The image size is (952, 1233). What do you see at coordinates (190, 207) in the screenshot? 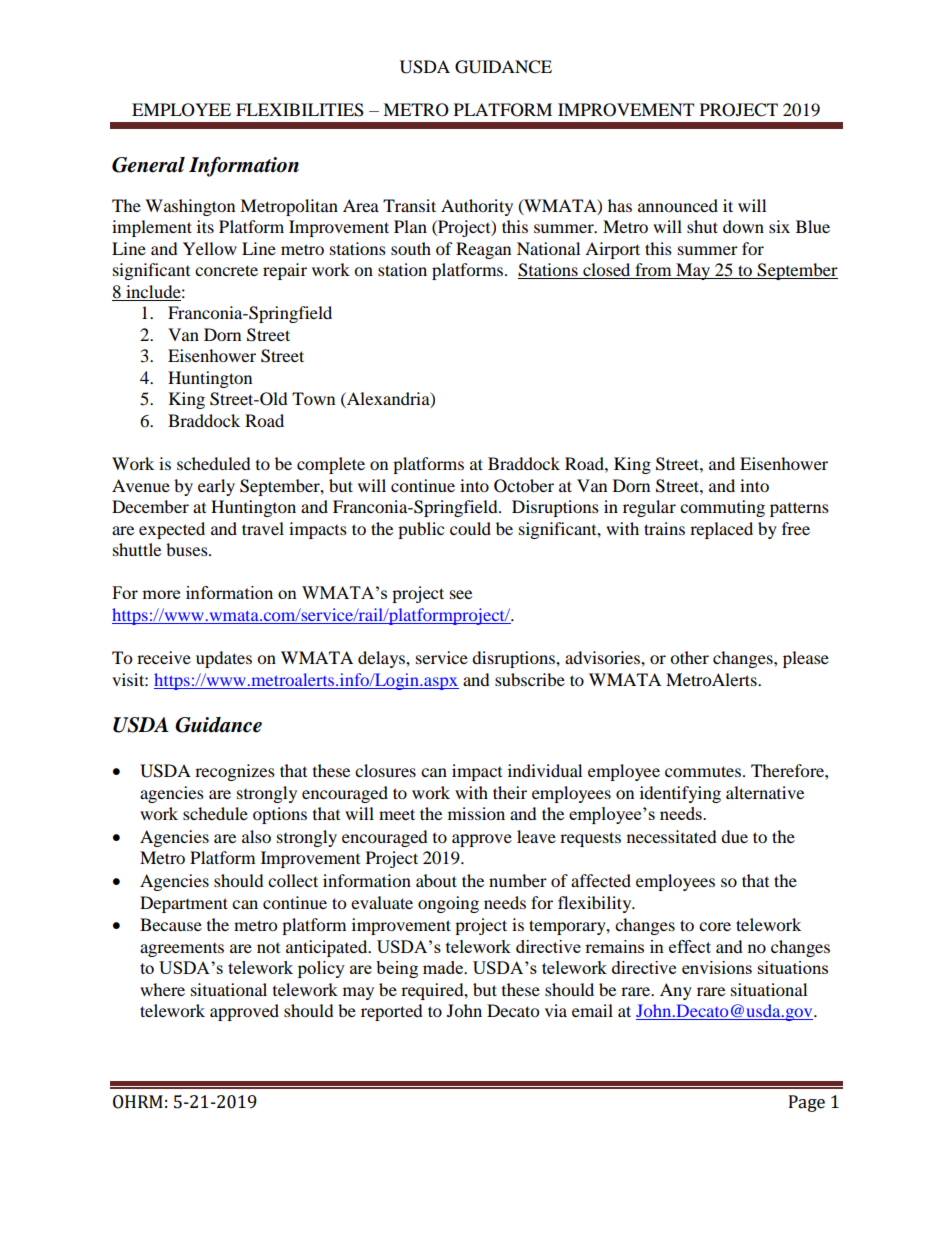
I see `Washington` at bounding box center [190, 207].
